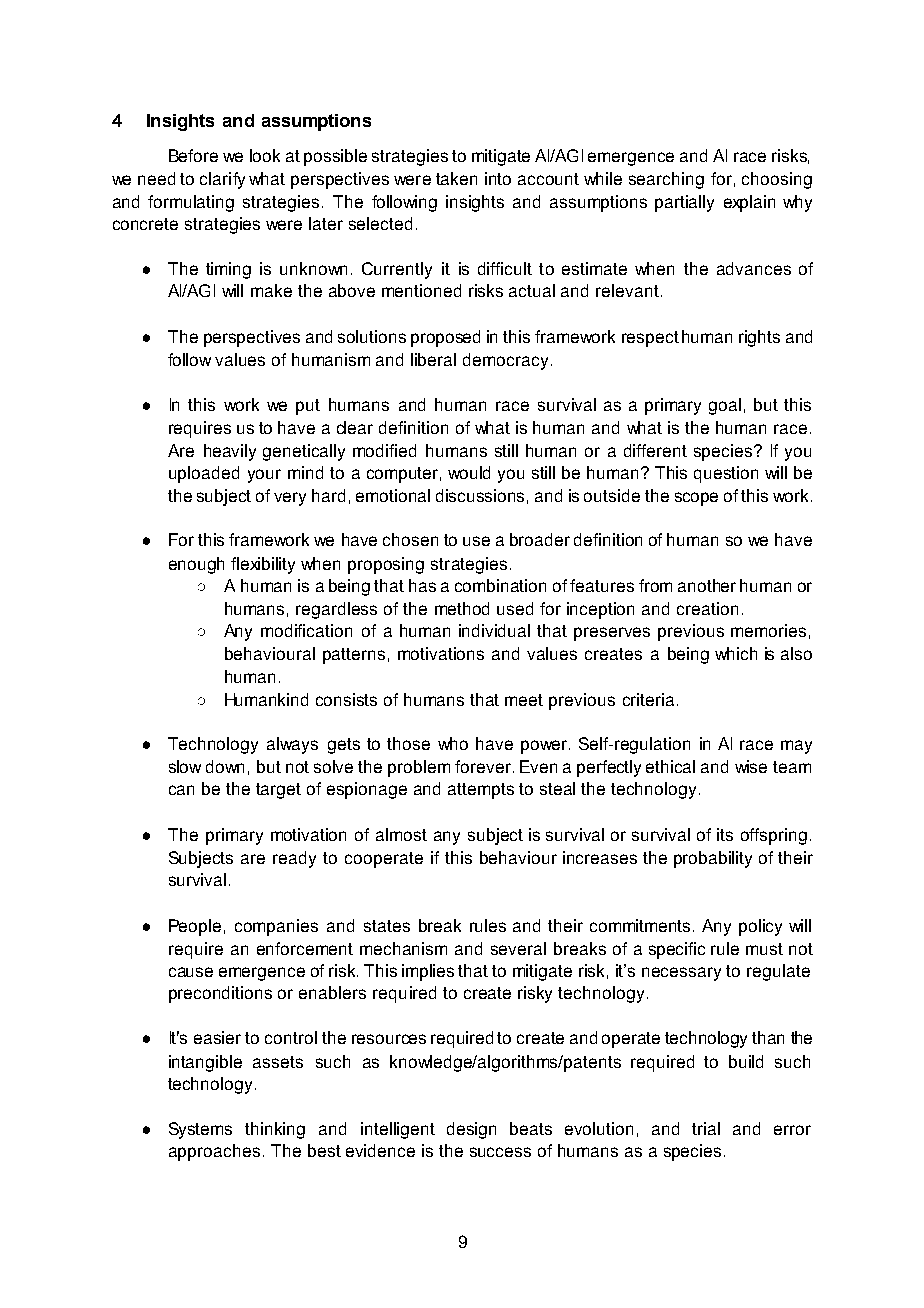 The height and width of the screenshot is (1308, 924). Describe the element at coordinates (736, 653) in the screenshot. I see `which` at that location.
